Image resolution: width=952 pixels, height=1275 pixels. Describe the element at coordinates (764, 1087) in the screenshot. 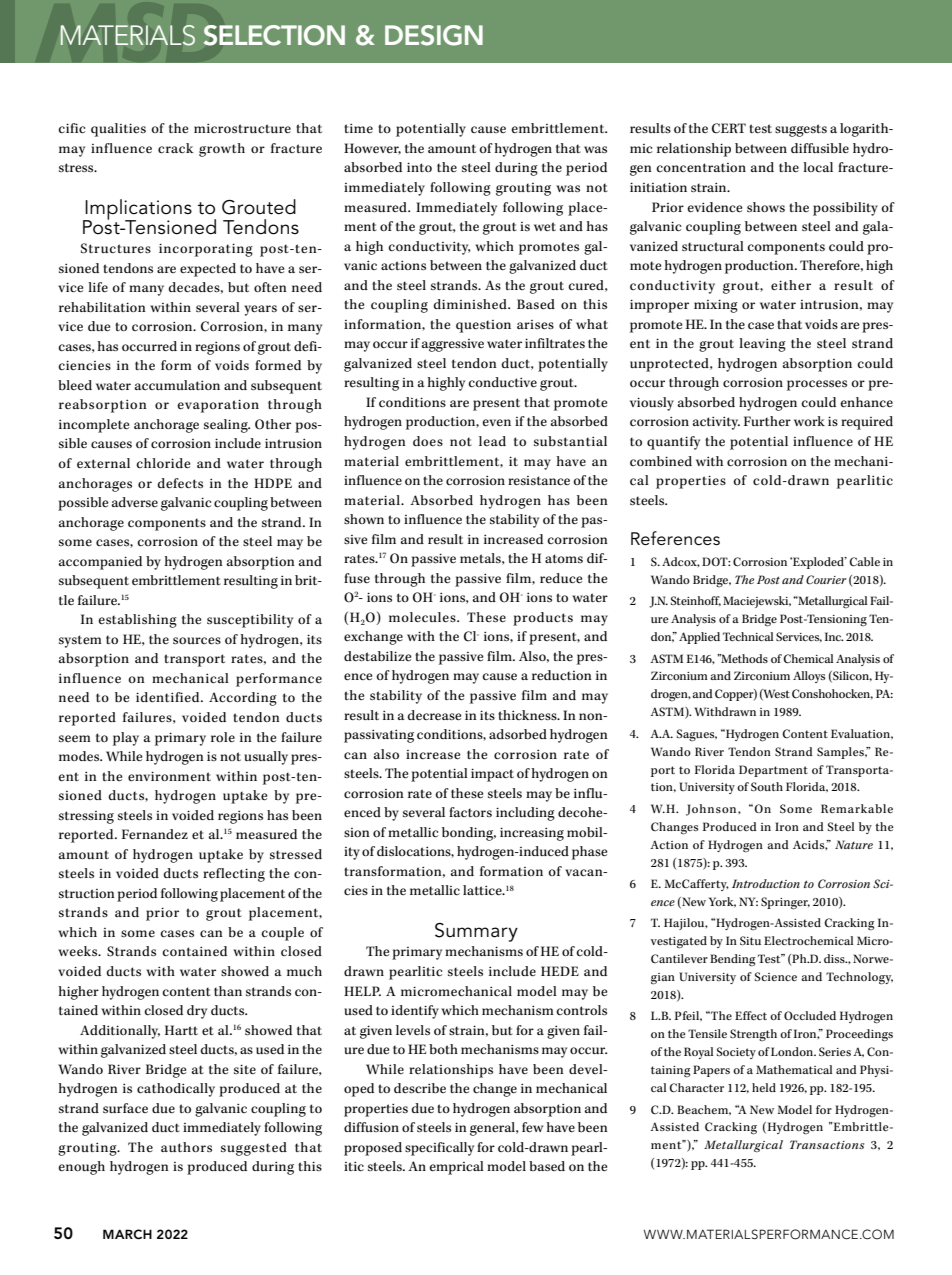

I see `held` at that location.
